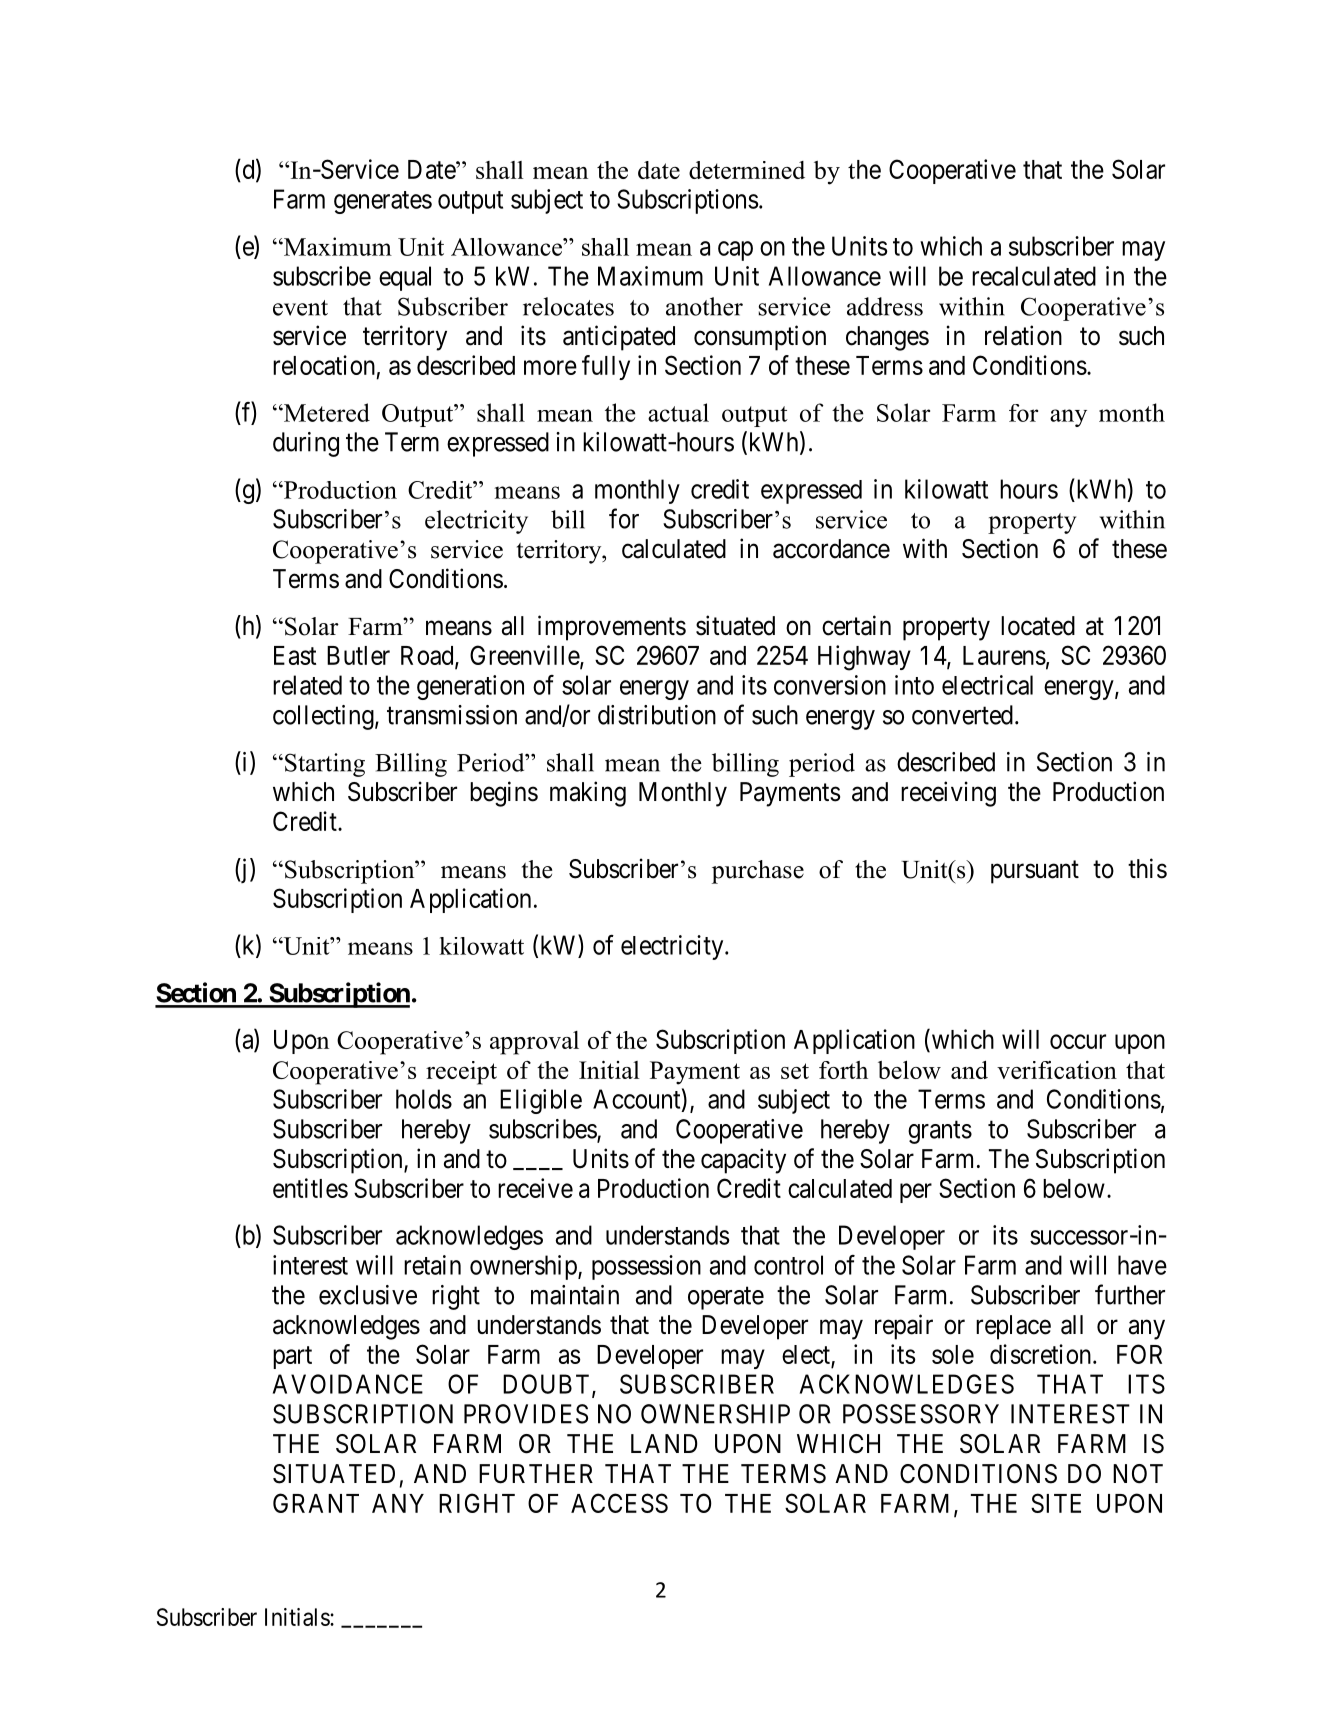 This image has width=1321, height=1709. I want to click on verification, so click(1057, 1070).
